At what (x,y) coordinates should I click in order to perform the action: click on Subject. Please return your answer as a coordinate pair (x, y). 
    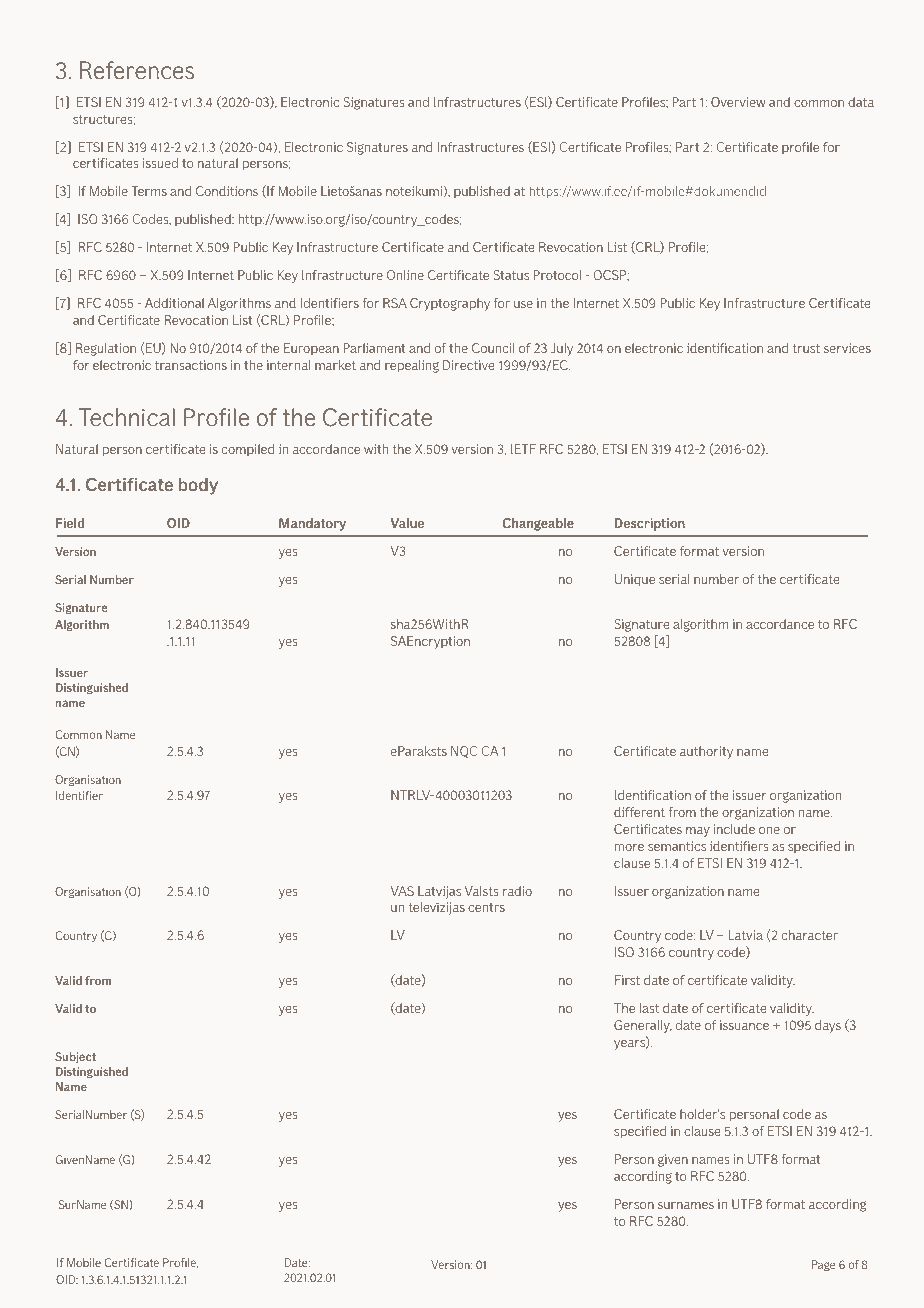
    Looking at the image, I should click on (75, 1058).
